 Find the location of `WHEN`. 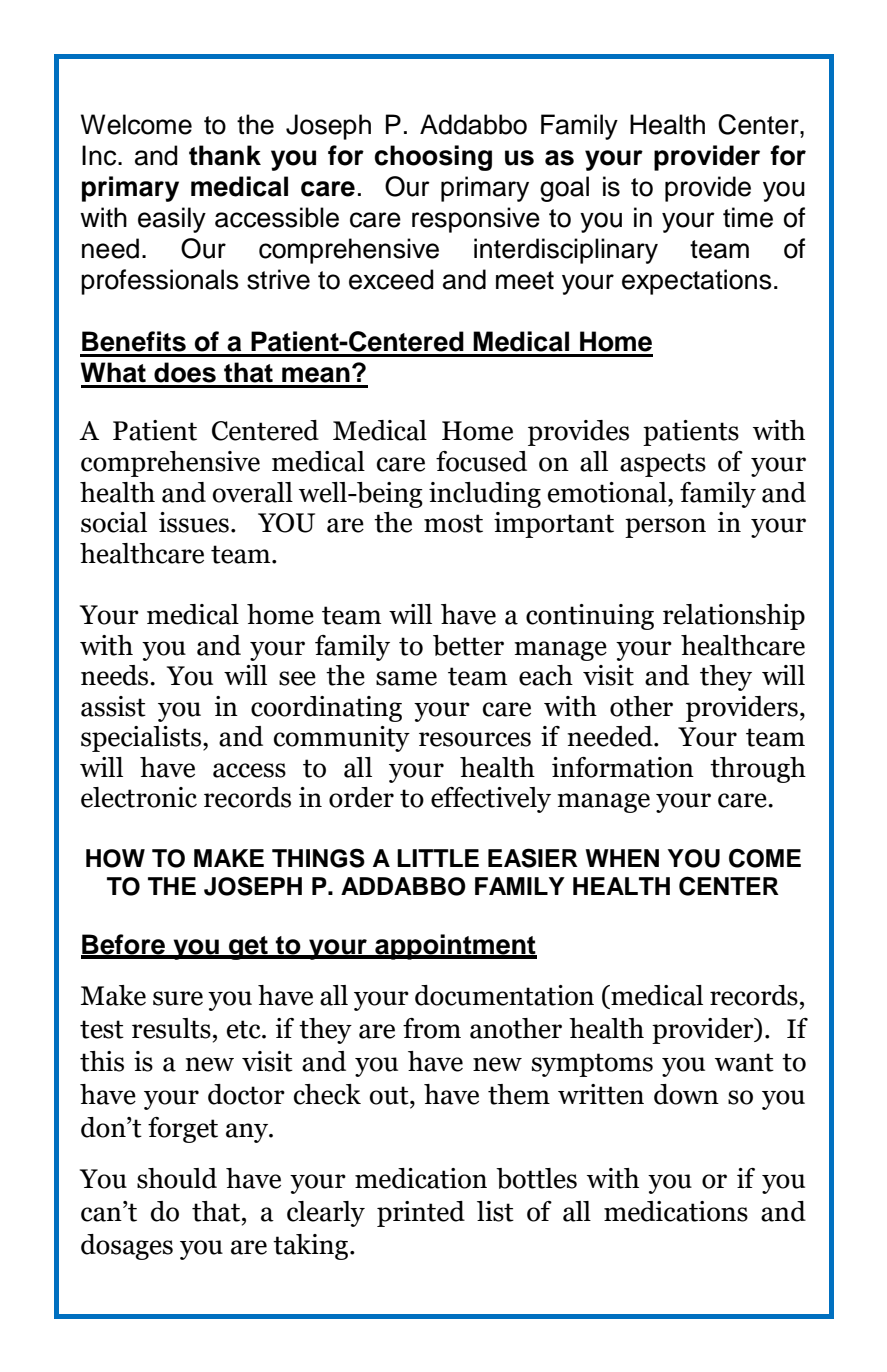

WHEN is located at coordinates (622, 858).
